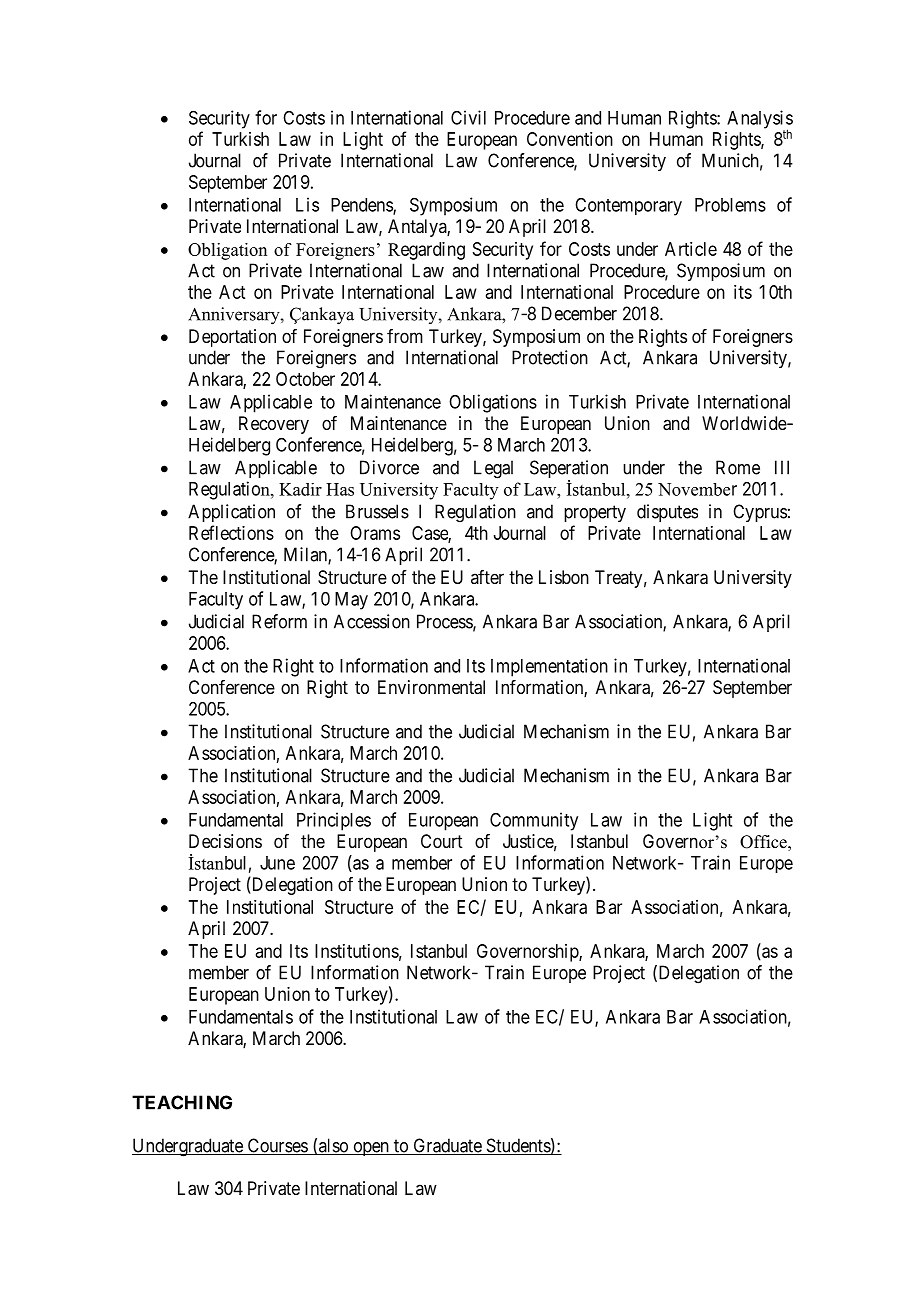 This screenshot has width=924, height=1308. I want to click on Regarding, so click(426, 251).
